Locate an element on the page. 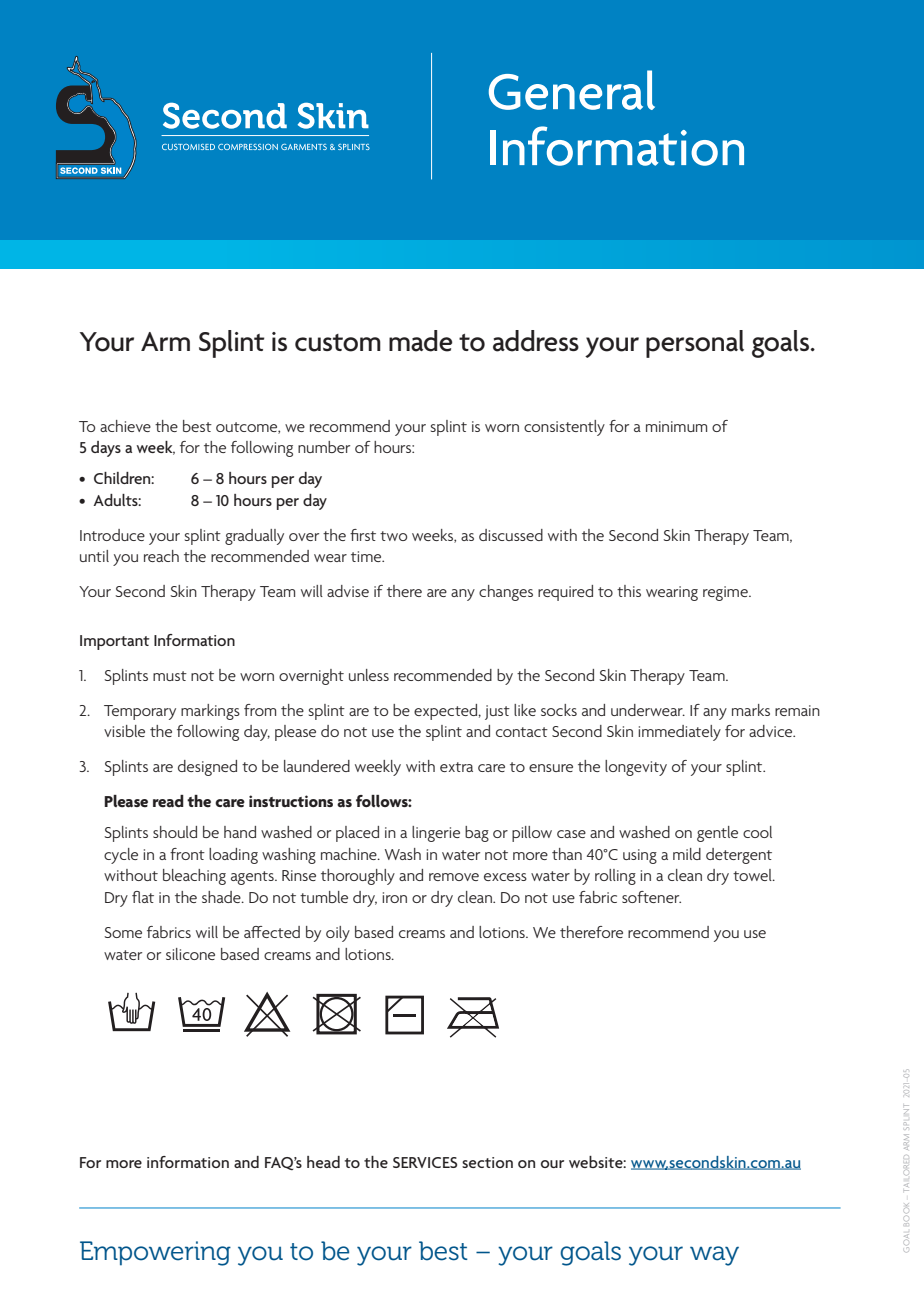  silicone is located at coordinates (190, 954).
